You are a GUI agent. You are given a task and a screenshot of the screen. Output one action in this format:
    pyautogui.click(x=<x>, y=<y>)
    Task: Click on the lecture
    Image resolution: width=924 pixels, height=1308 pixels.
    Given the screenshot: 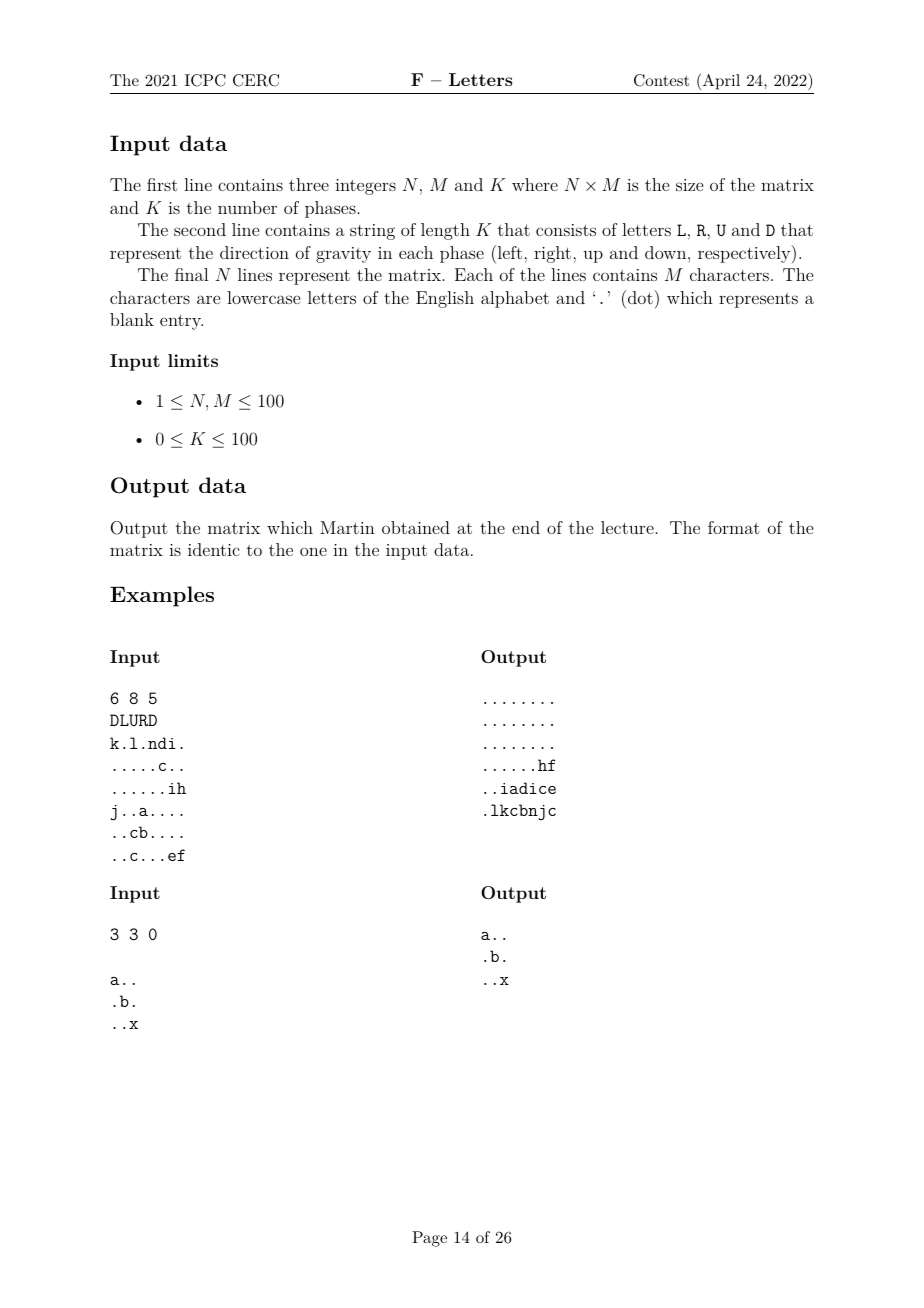 What is the action you would take?
    pyautogui.click(x=627, y=527)
